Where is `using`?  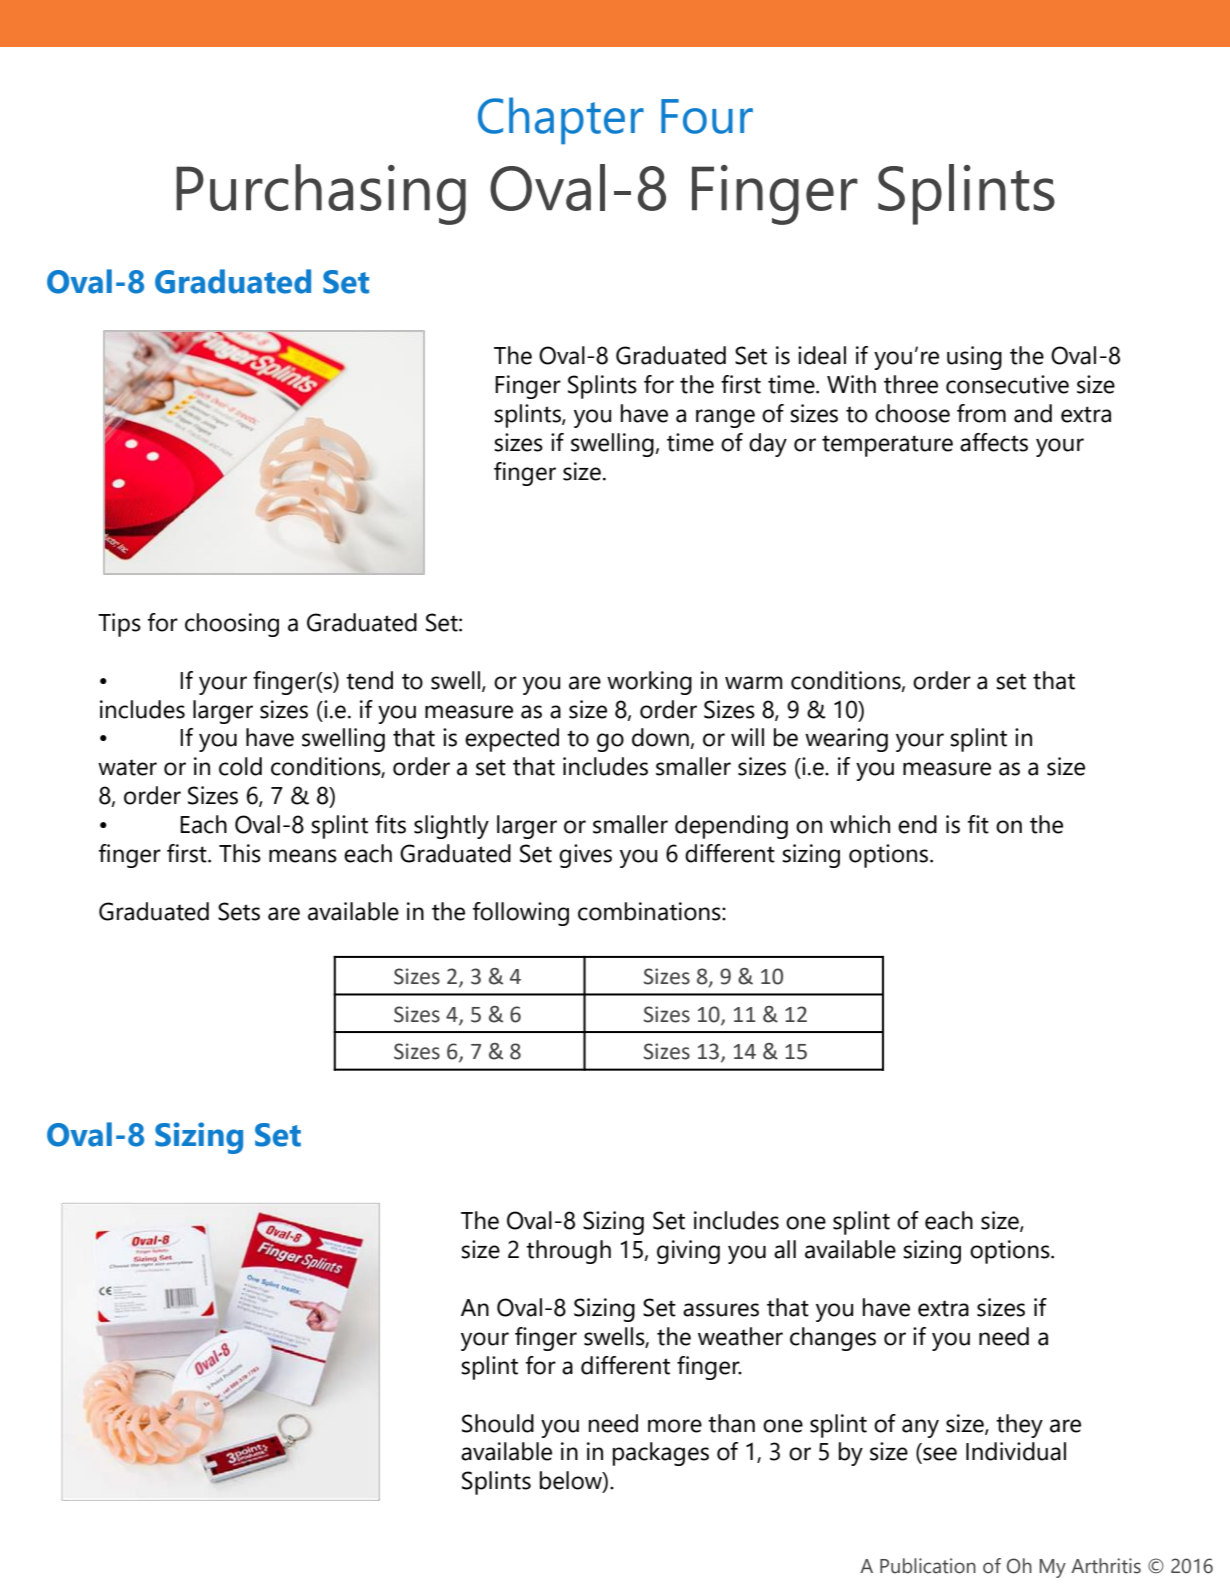
using is located at coordinates (974, 358).
